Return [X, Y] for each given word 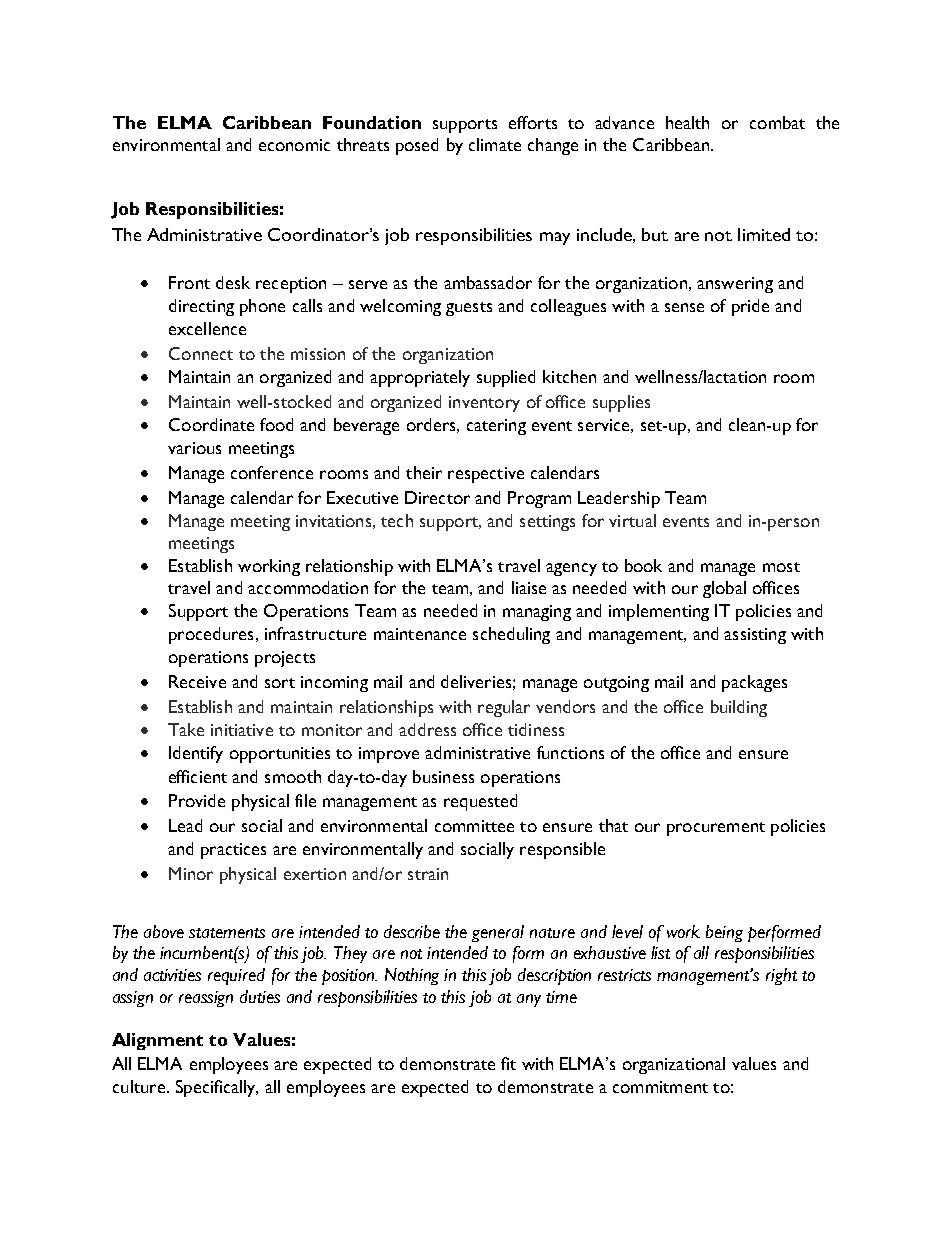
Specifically [217, 1088]
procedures [211, 635]
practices [233, 851]
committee [474, 826]
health [687, 122]
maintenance [420, 634]
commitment [660, 1087]
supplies [621, 403]
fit [508, 1063]
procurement [716, 829]
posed [417, 146]
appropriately [420, 378]
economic [294, 145]
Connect [201, 353]
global [724, 589]
